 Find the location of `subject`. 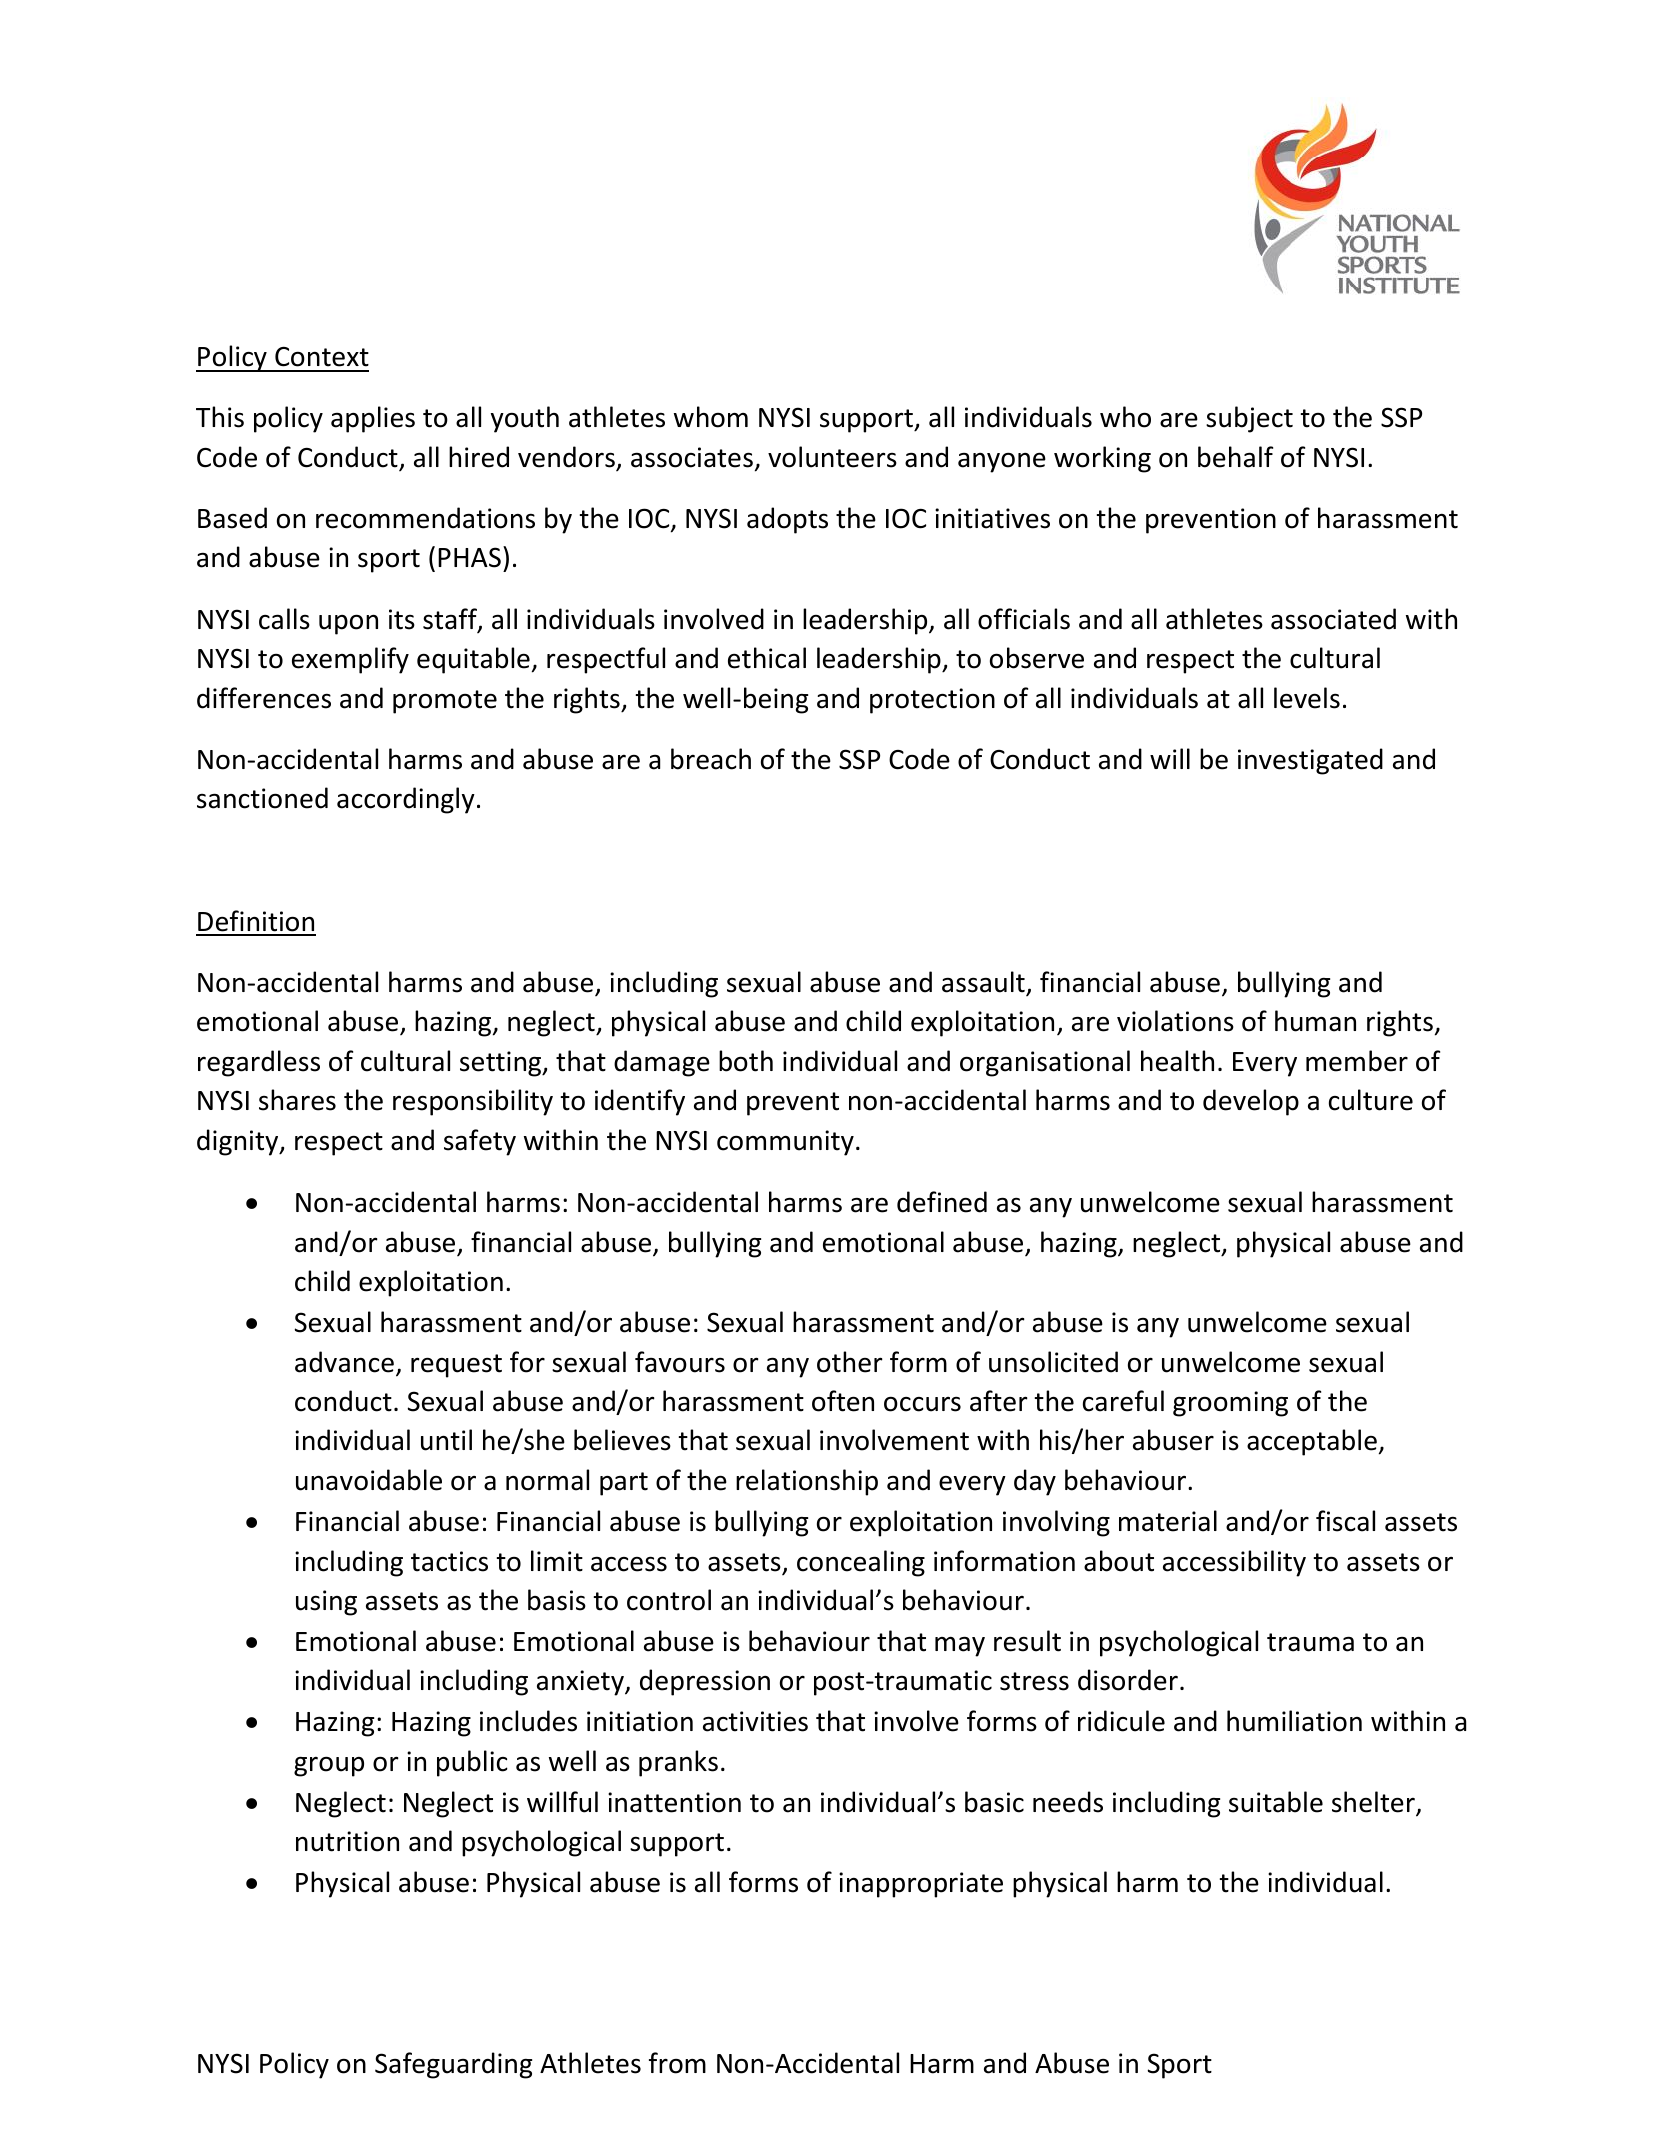

subject is located at coordinates (1249, 419).
